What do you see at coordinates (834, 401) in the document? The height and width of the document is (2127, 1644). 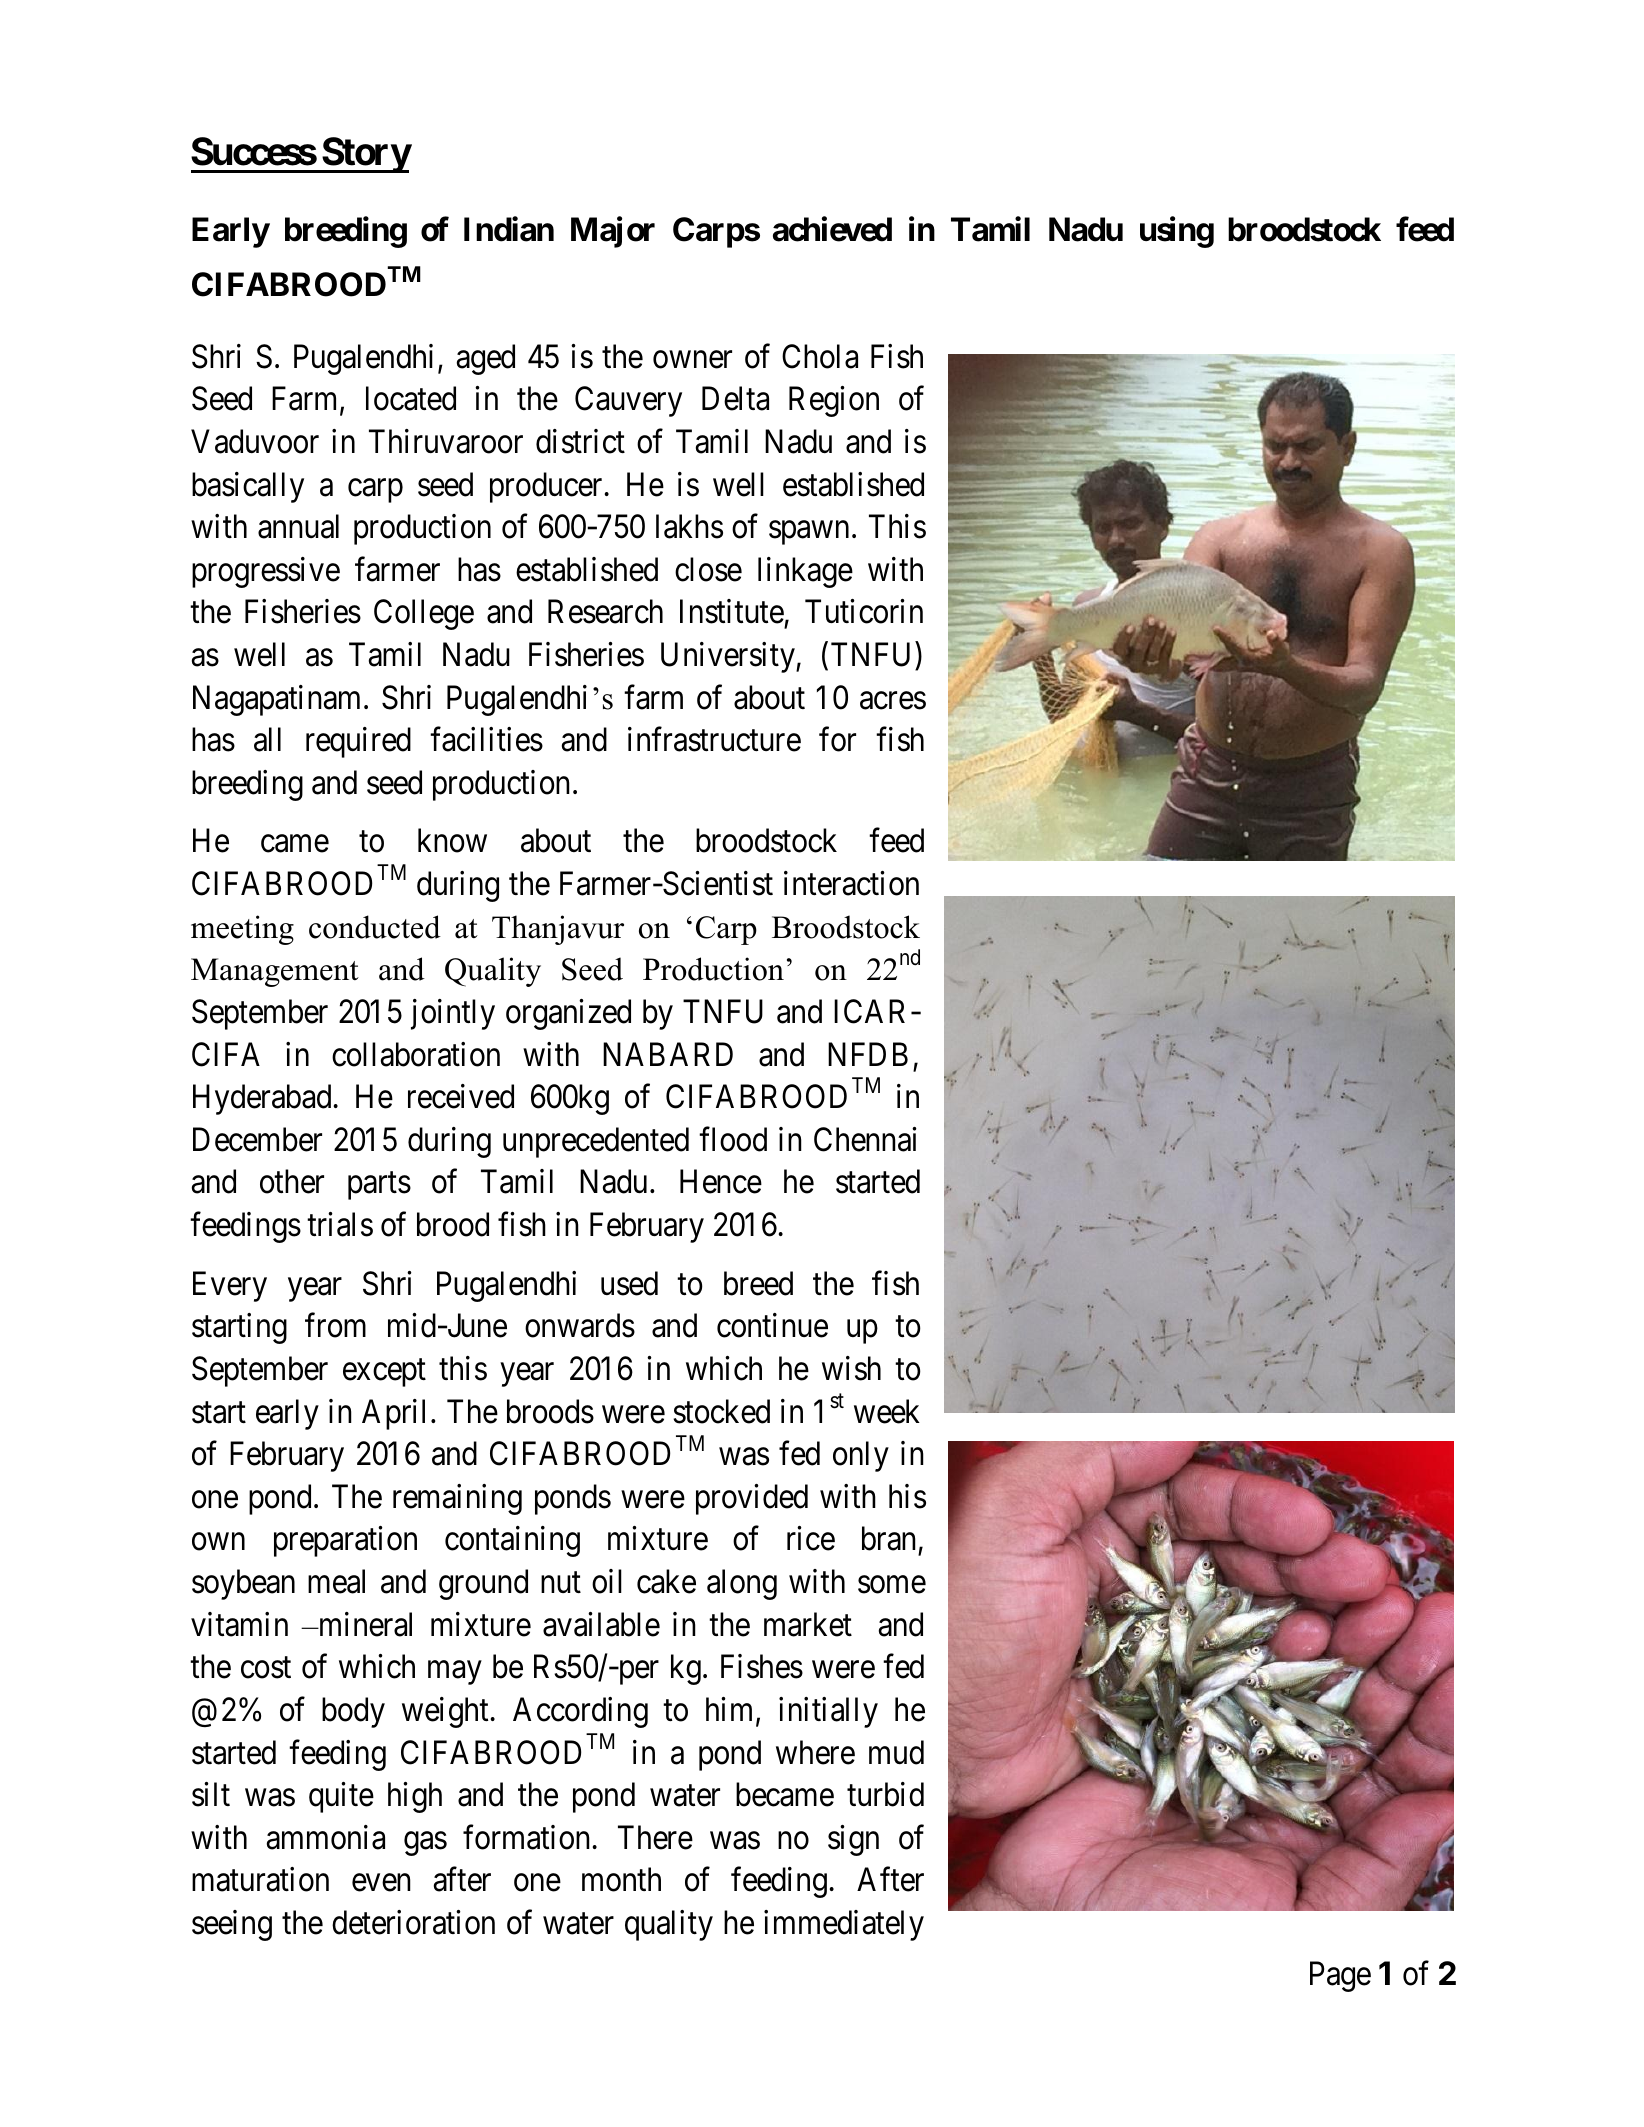 I see `Region` at bounding box center [834, 401].
